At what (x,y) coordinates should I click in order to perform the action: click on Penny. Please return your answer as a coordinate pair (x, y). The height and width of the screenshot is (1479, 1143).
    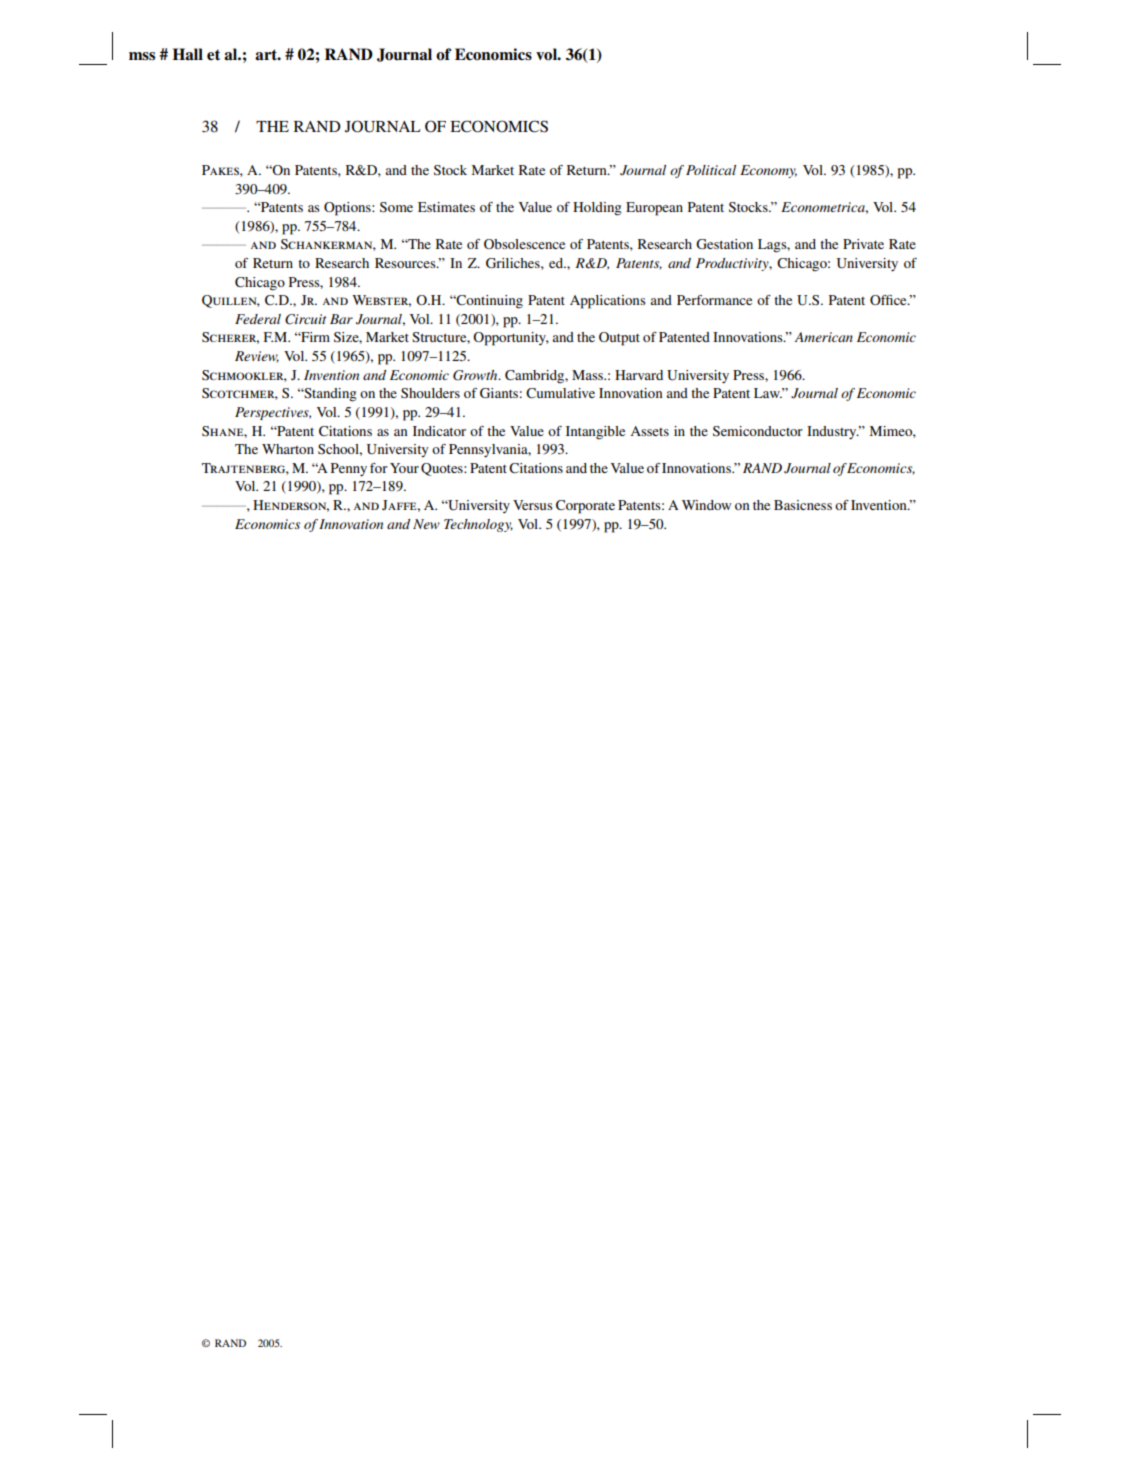
    Looking at the image, I should click on (349, 470).
